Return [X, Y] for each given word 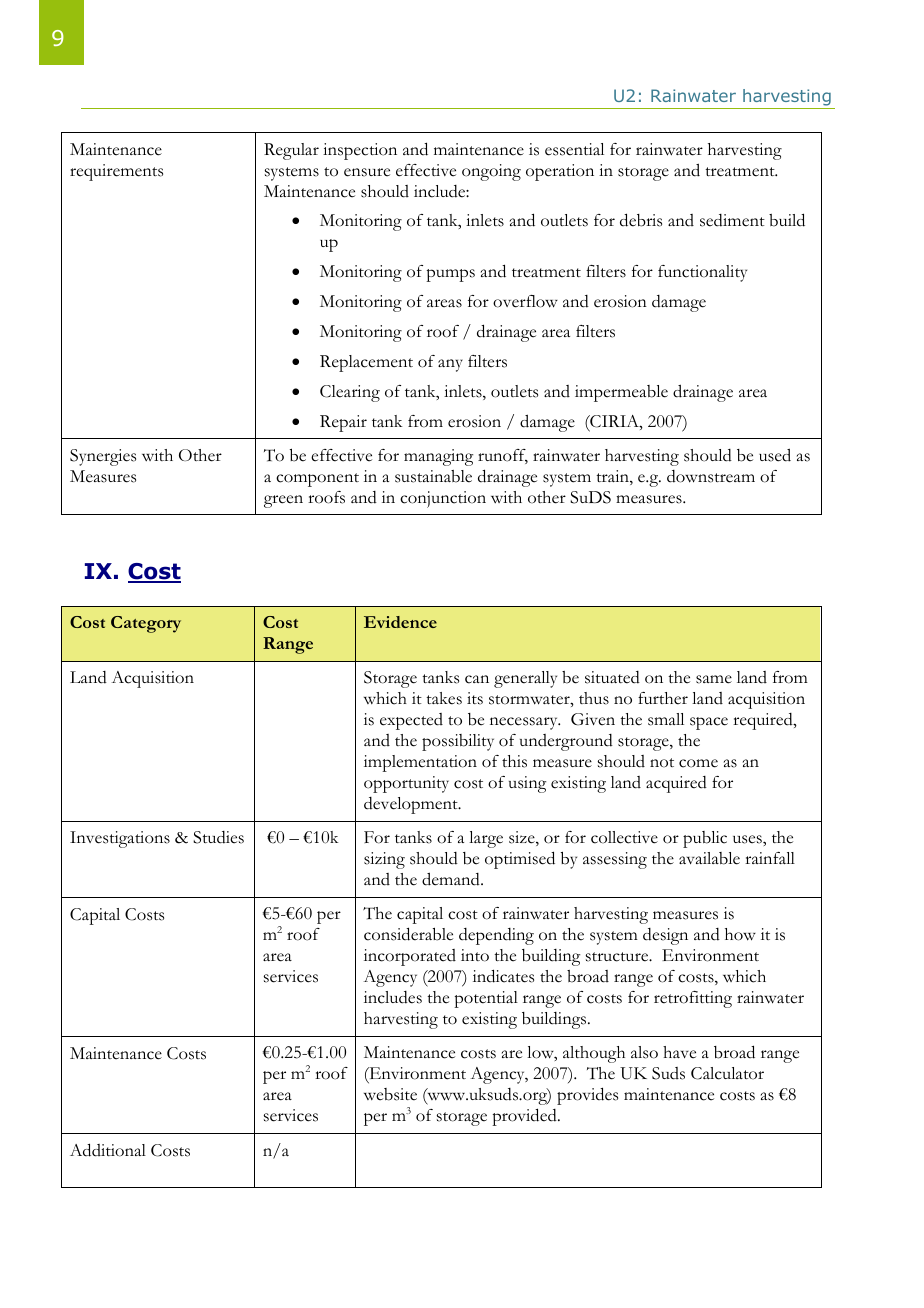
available [709, 858]
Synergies [103, 457]
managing [438, 457]
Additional [108, 1150]
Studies [218, 837]
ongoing [491, 172]
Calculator [727, 1073]
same [714, 679]
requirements [116, 172]
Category [146, 624]
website [390, 1094]
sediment [732, 220]
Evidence [400, 622]
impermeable [621, 393]
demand [452, 879]
